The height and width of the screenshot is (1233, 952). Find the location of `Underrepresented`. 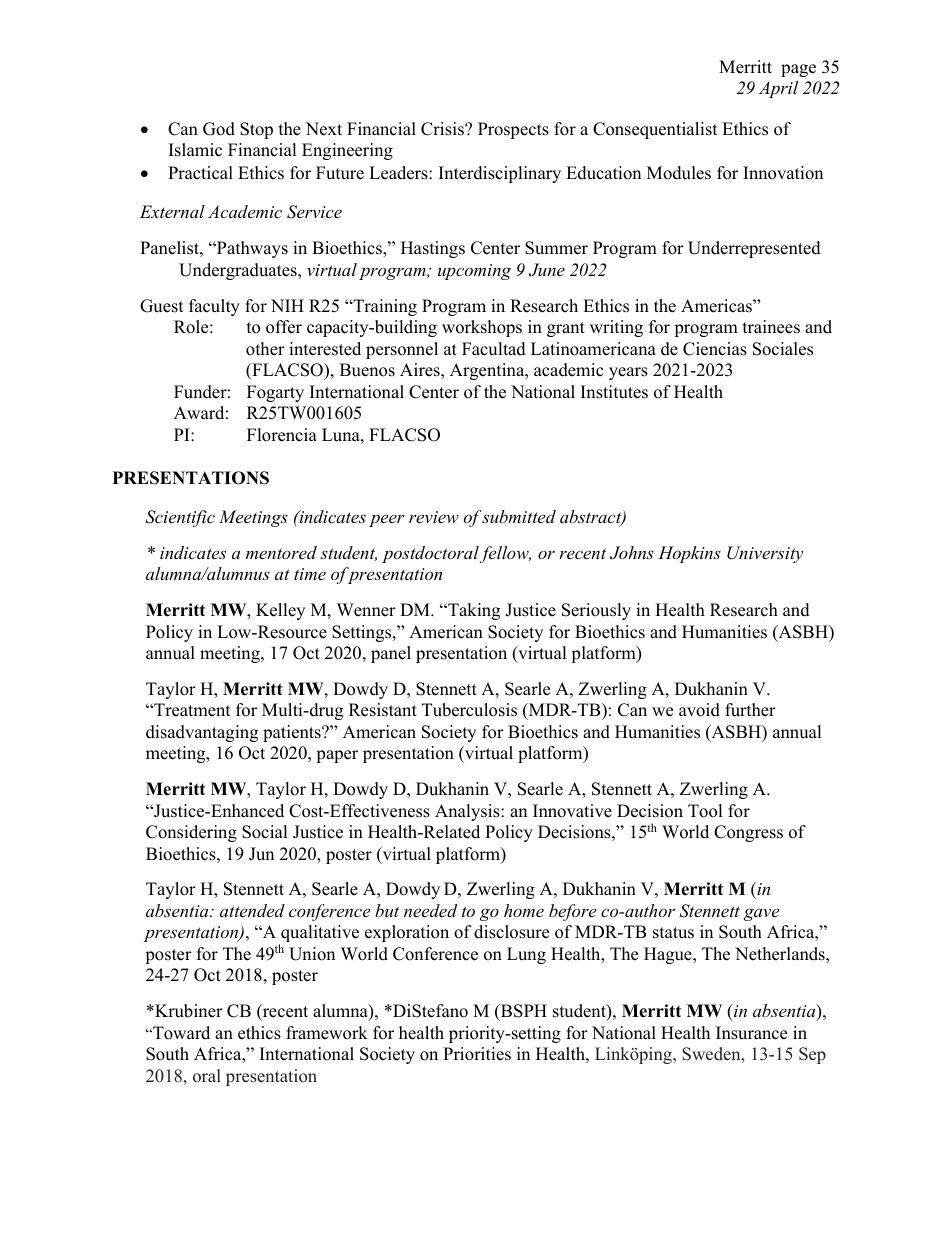

Underrepresented is located at coordinates (754, 249).
